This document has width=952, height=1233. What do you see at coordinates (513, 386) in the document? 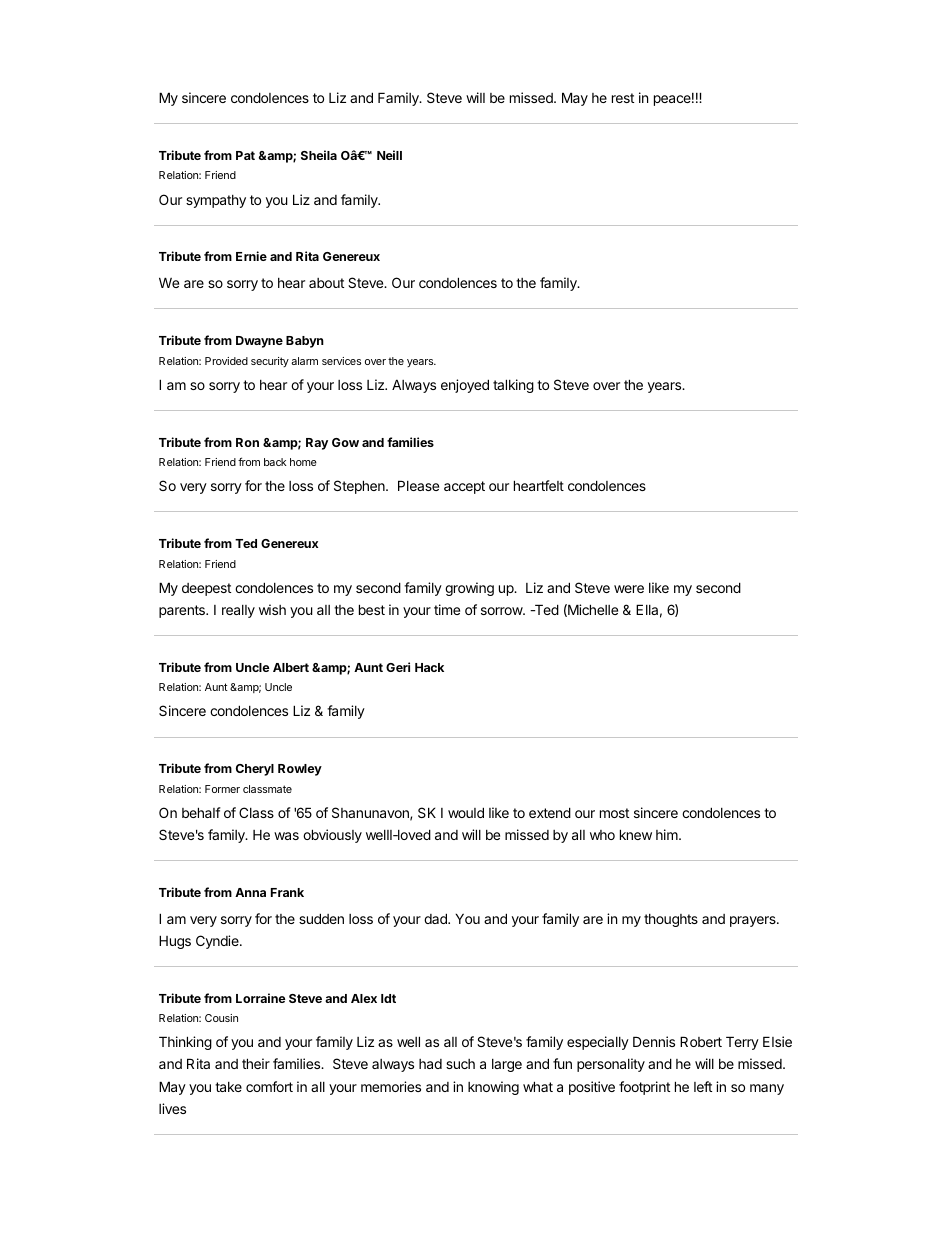
I see `talking` at bounding box center [513, 386].
